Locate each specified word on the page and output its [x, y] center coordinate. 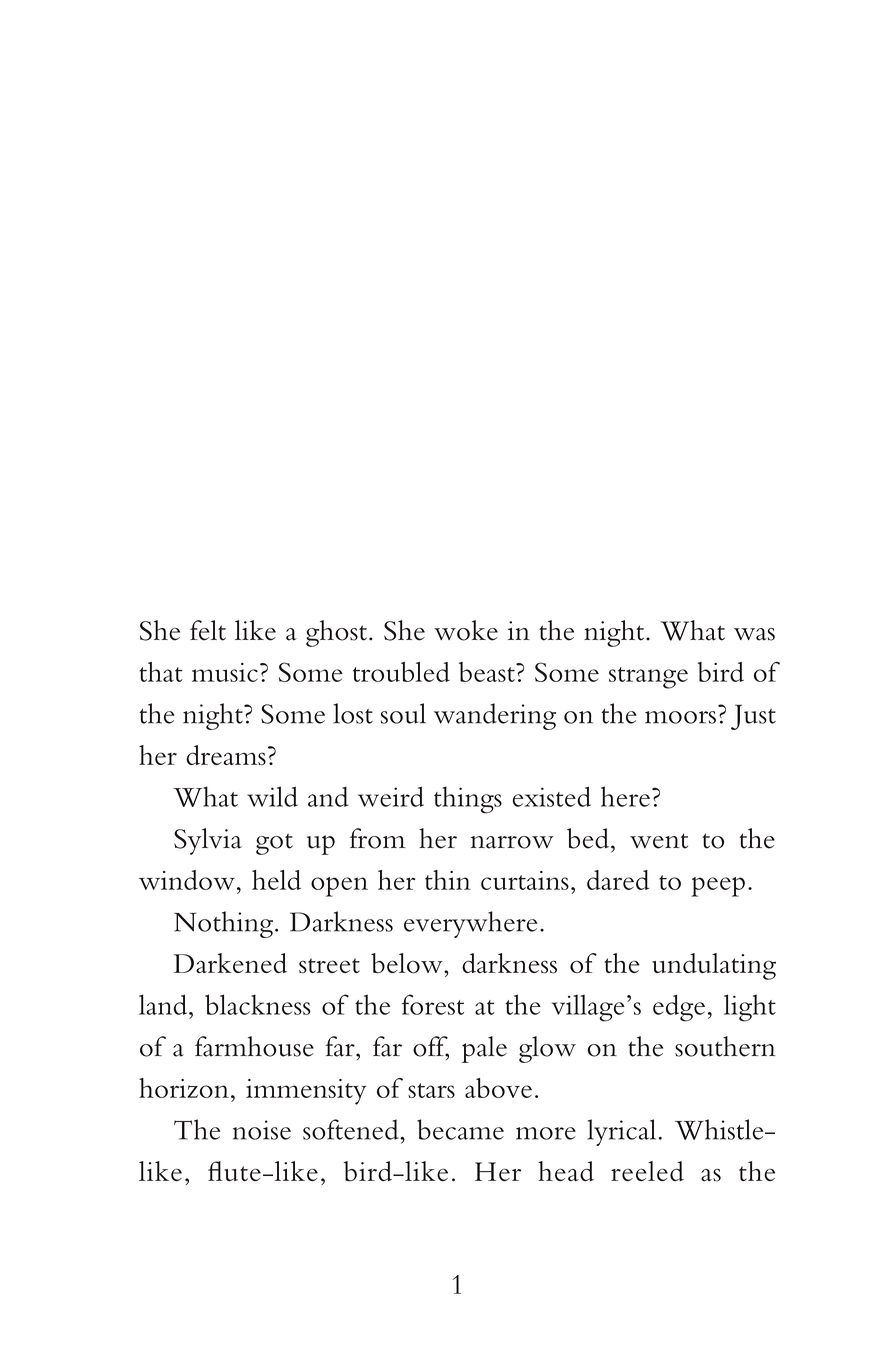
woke [466, 630]
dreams [226, 755]
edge [679, 1008]
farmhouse [254, 1046]
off [431, 1047]
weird [391, 796]
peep [718, 887]
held [276, 880]
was [754, 634]
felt [208, 630]
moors [680, 717]
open [339, 887]
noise [262, 1130]
